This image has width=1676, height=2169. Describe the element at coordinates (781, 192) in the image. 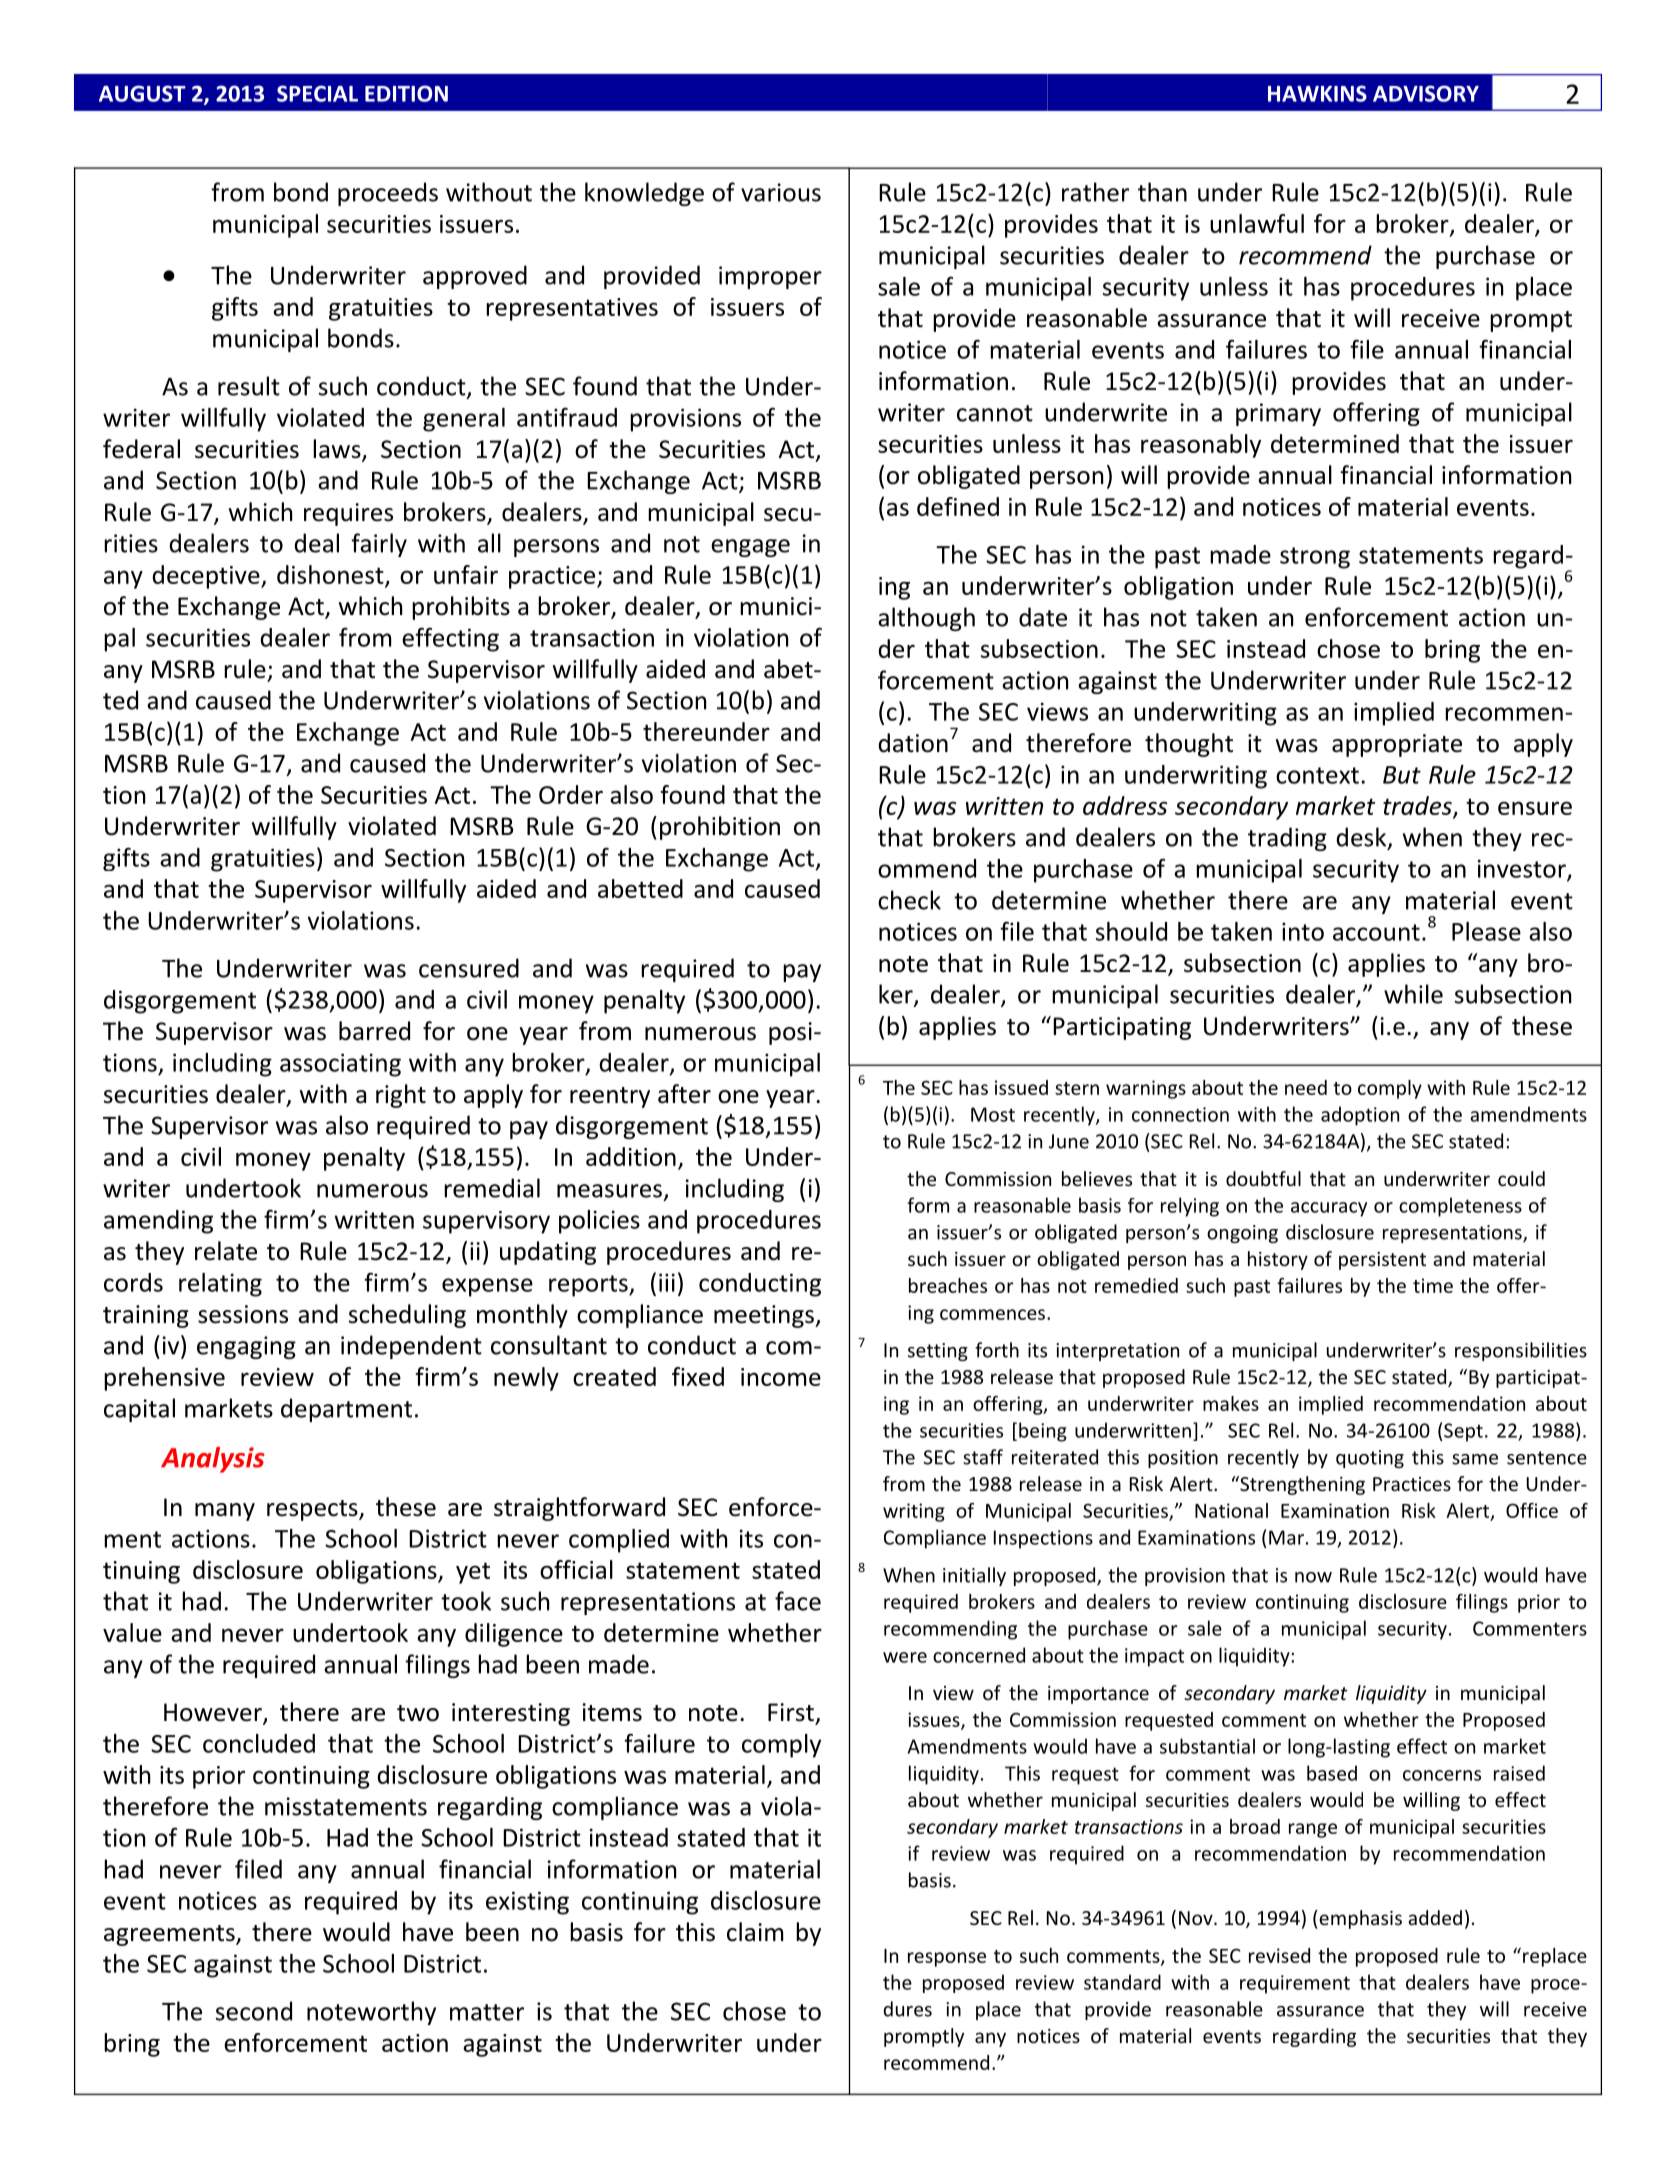

I see `various` at that location.
